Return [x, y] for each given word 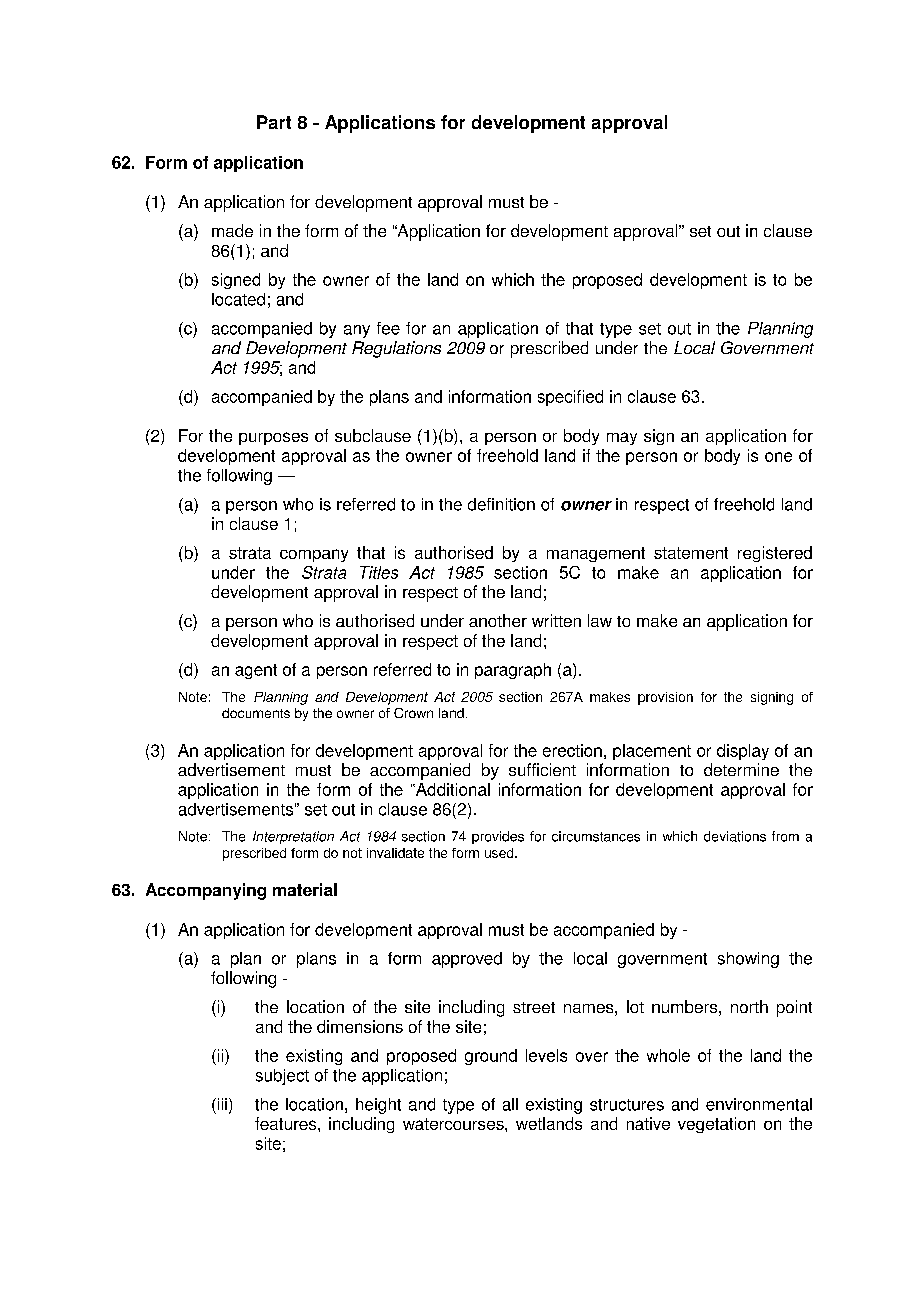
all [510, 1104]
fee [388, 328]
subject [282, 1077]
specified [570, 398]
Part [274, 122]
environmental [759, 1104]
